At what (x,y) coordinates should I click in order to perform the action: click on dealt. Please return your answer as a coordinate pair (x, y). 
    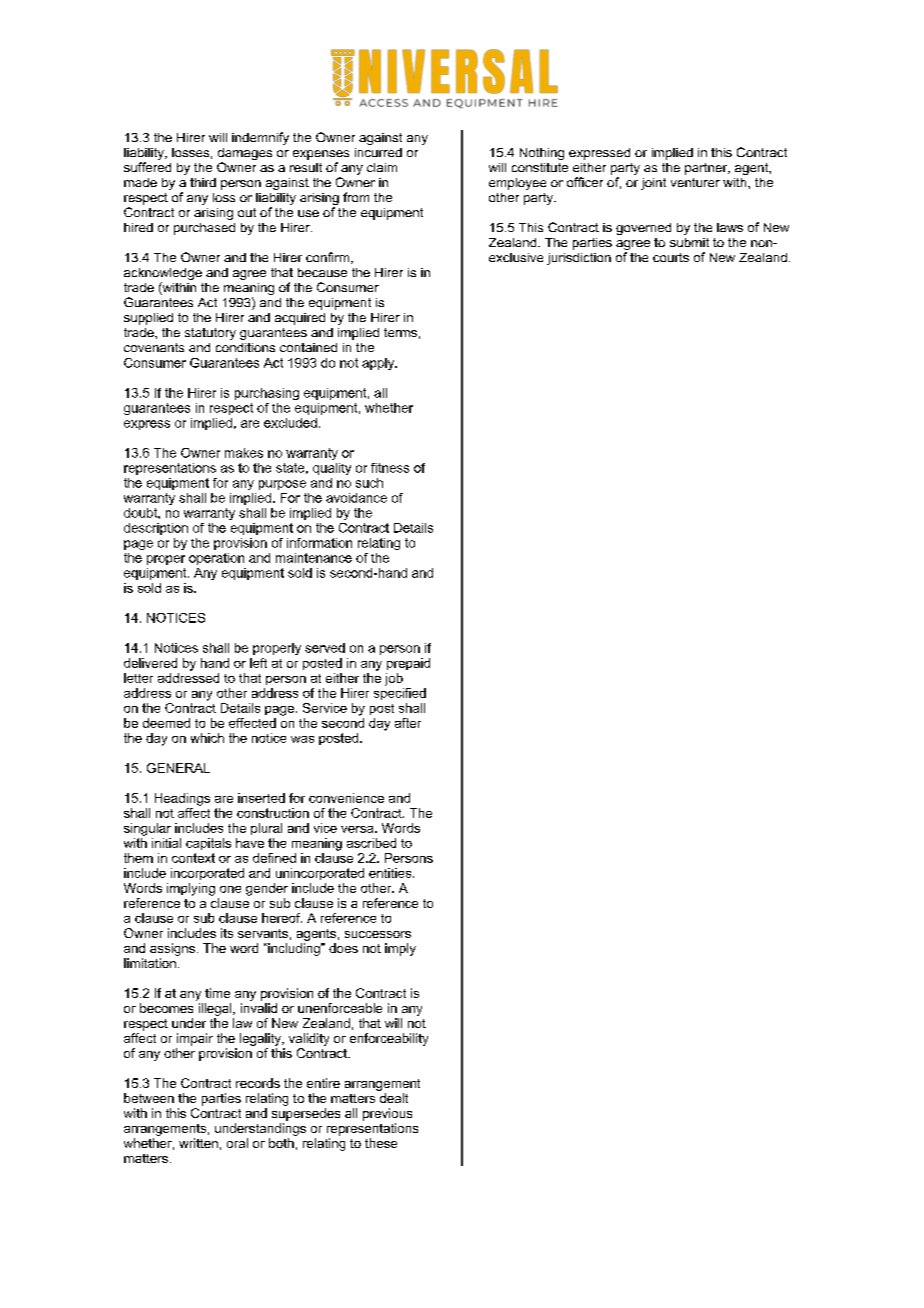
    Looking at the image, I should click on (394, 1098).
